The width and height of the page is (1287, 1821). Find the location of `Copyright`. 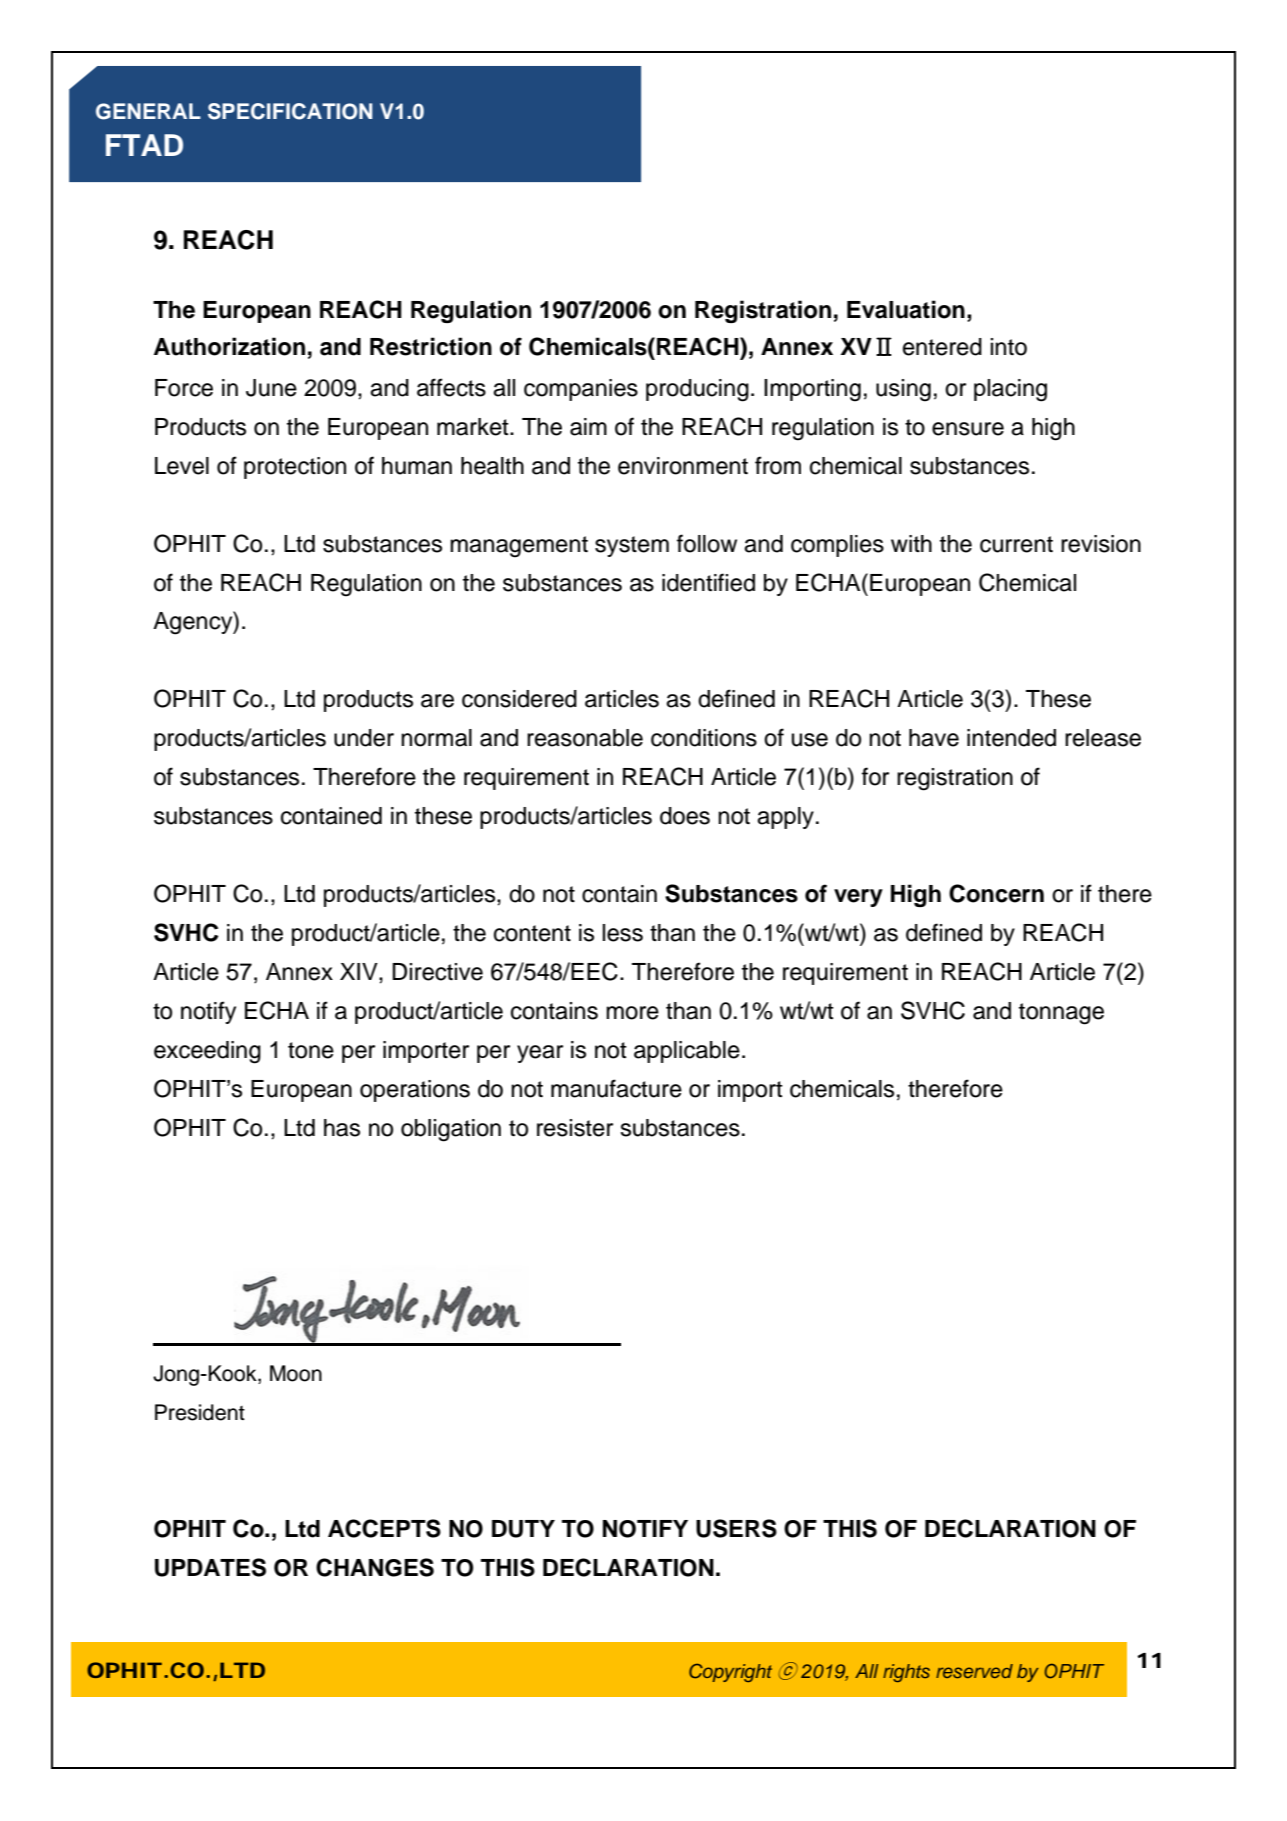

Copyright is located at coordinates (730, 1672).
